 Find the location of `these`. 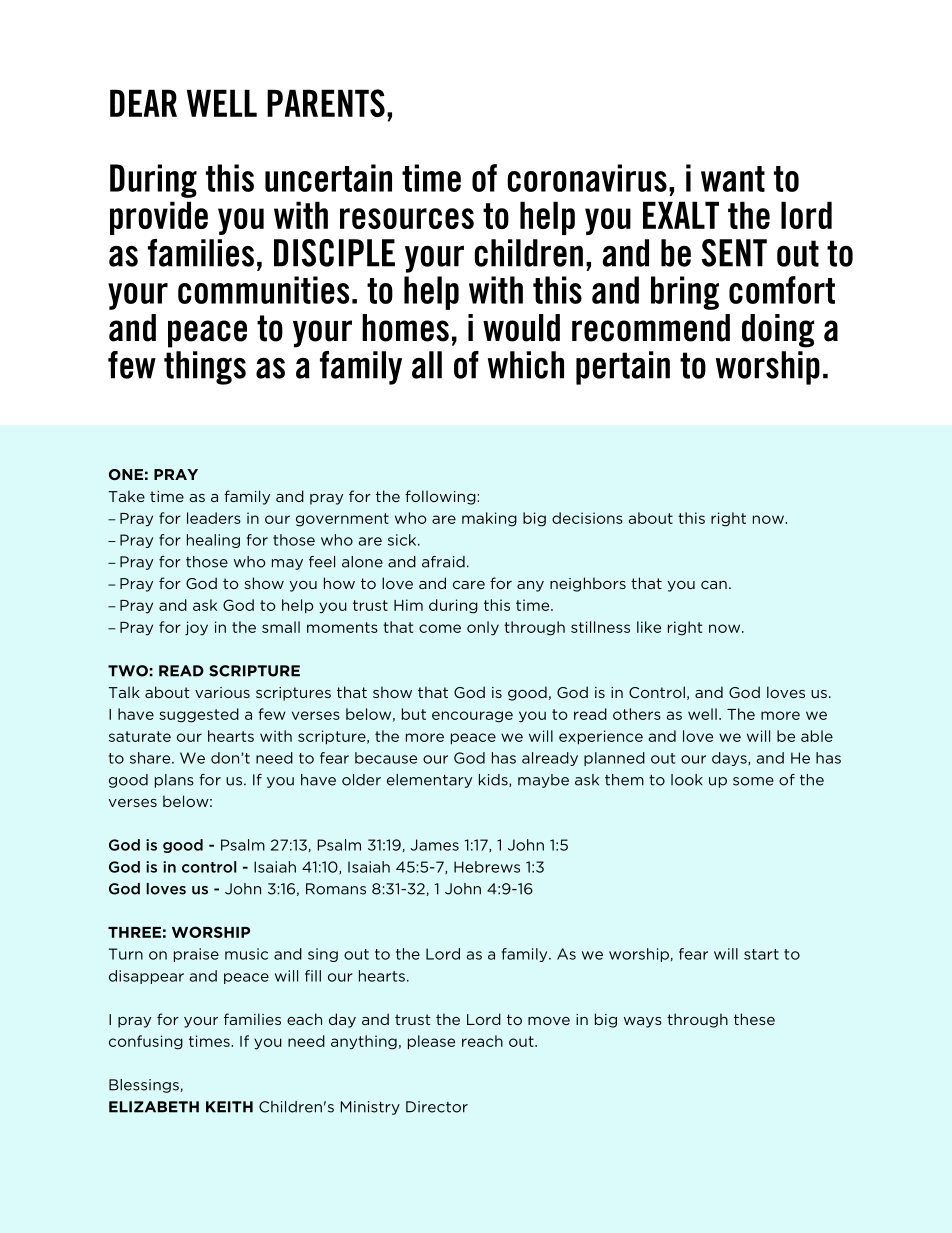

these is located at coordinates (754, 1019).
